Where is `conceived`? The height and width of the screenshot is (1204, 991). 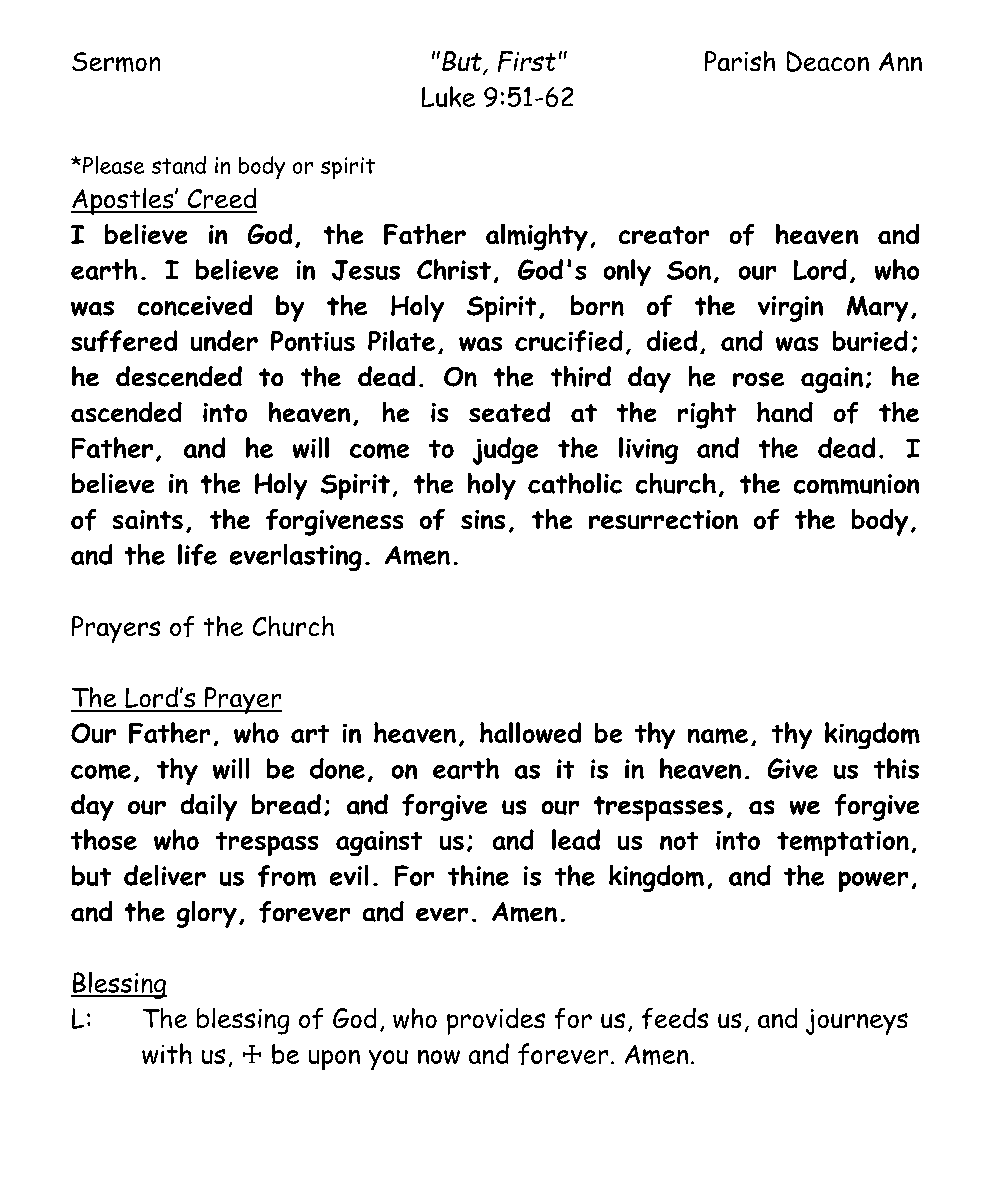
conceived is located at coordinates (195, 305).
